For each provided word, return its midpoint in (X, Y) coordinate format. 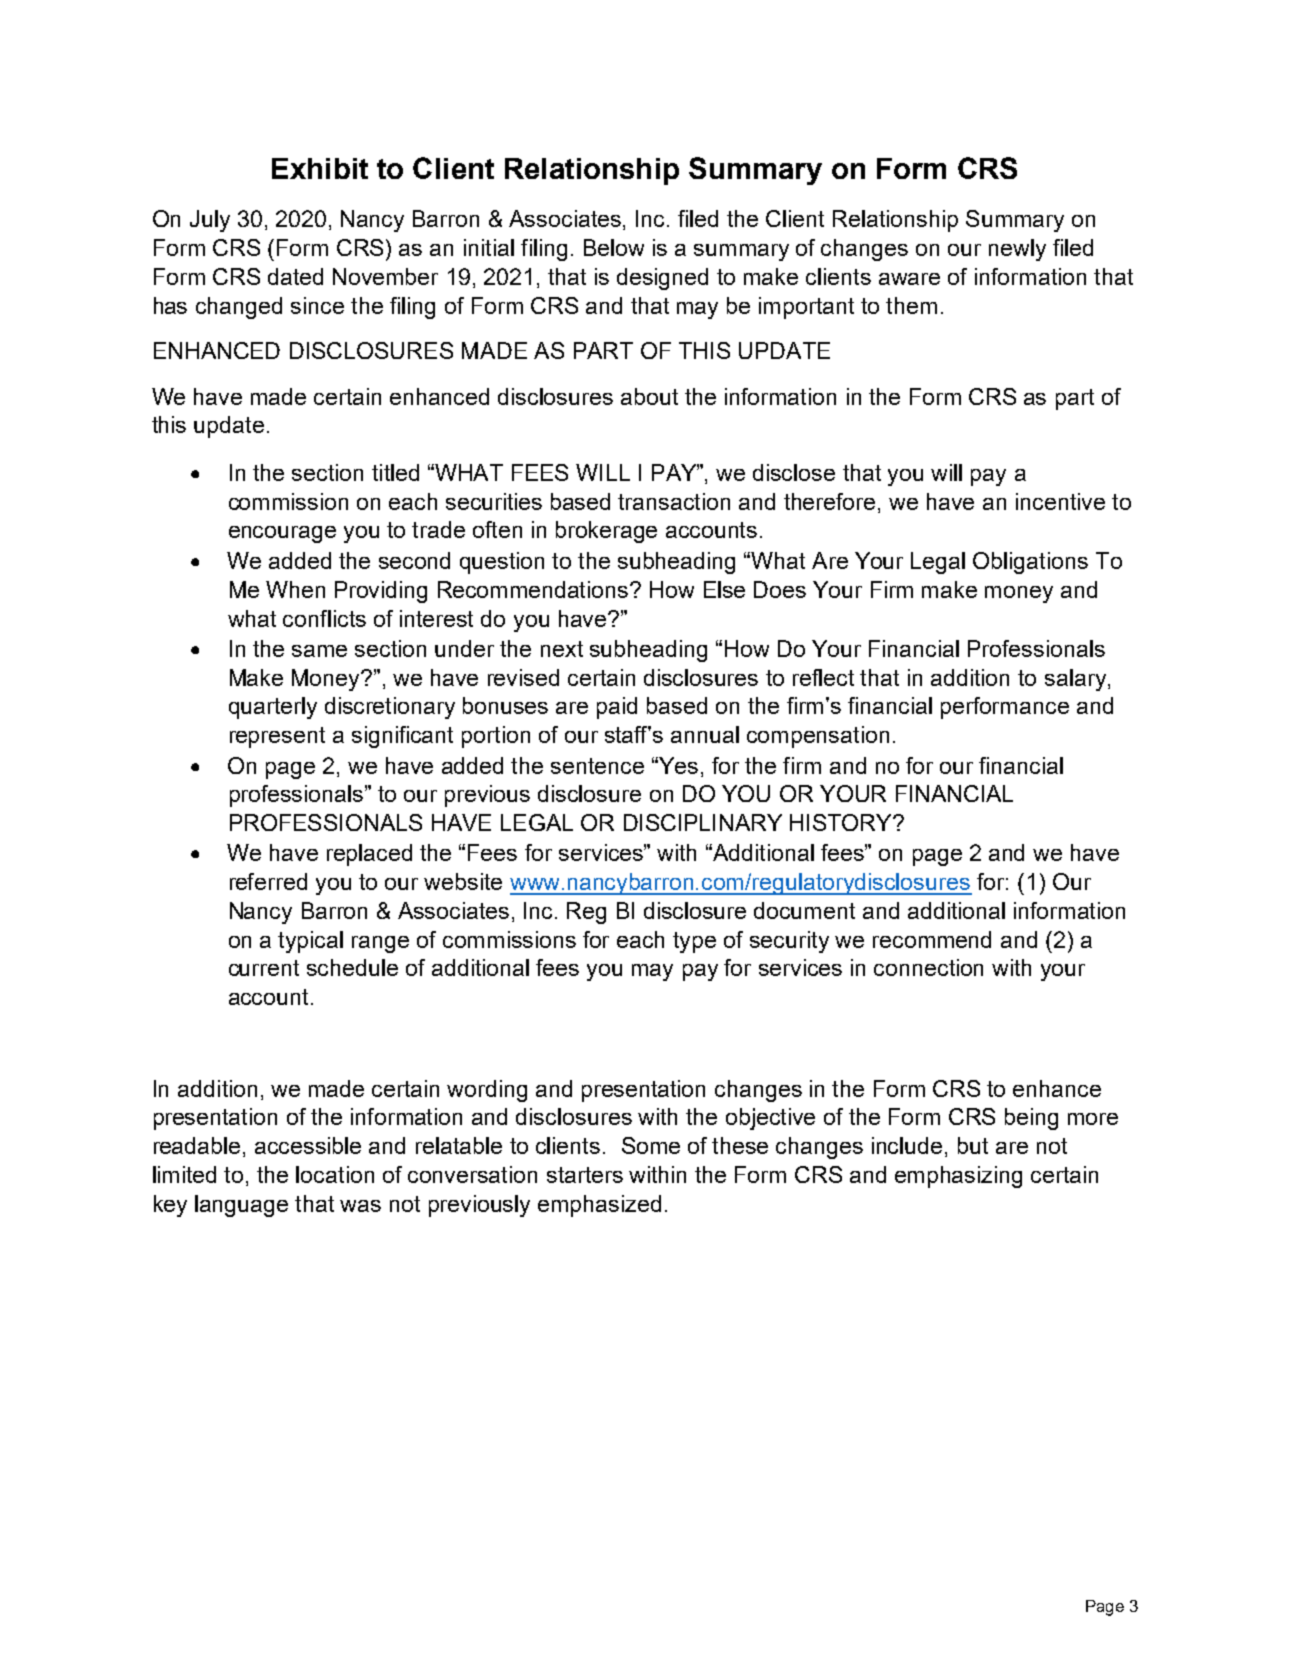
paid (617, 708)
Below (614, 247)
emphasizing (958, 1177)
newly (1017, 250)
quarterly (273, 708)
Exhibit (320, 168)
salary (1075, 680)
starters (585, 1175)
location (335, 1174)
